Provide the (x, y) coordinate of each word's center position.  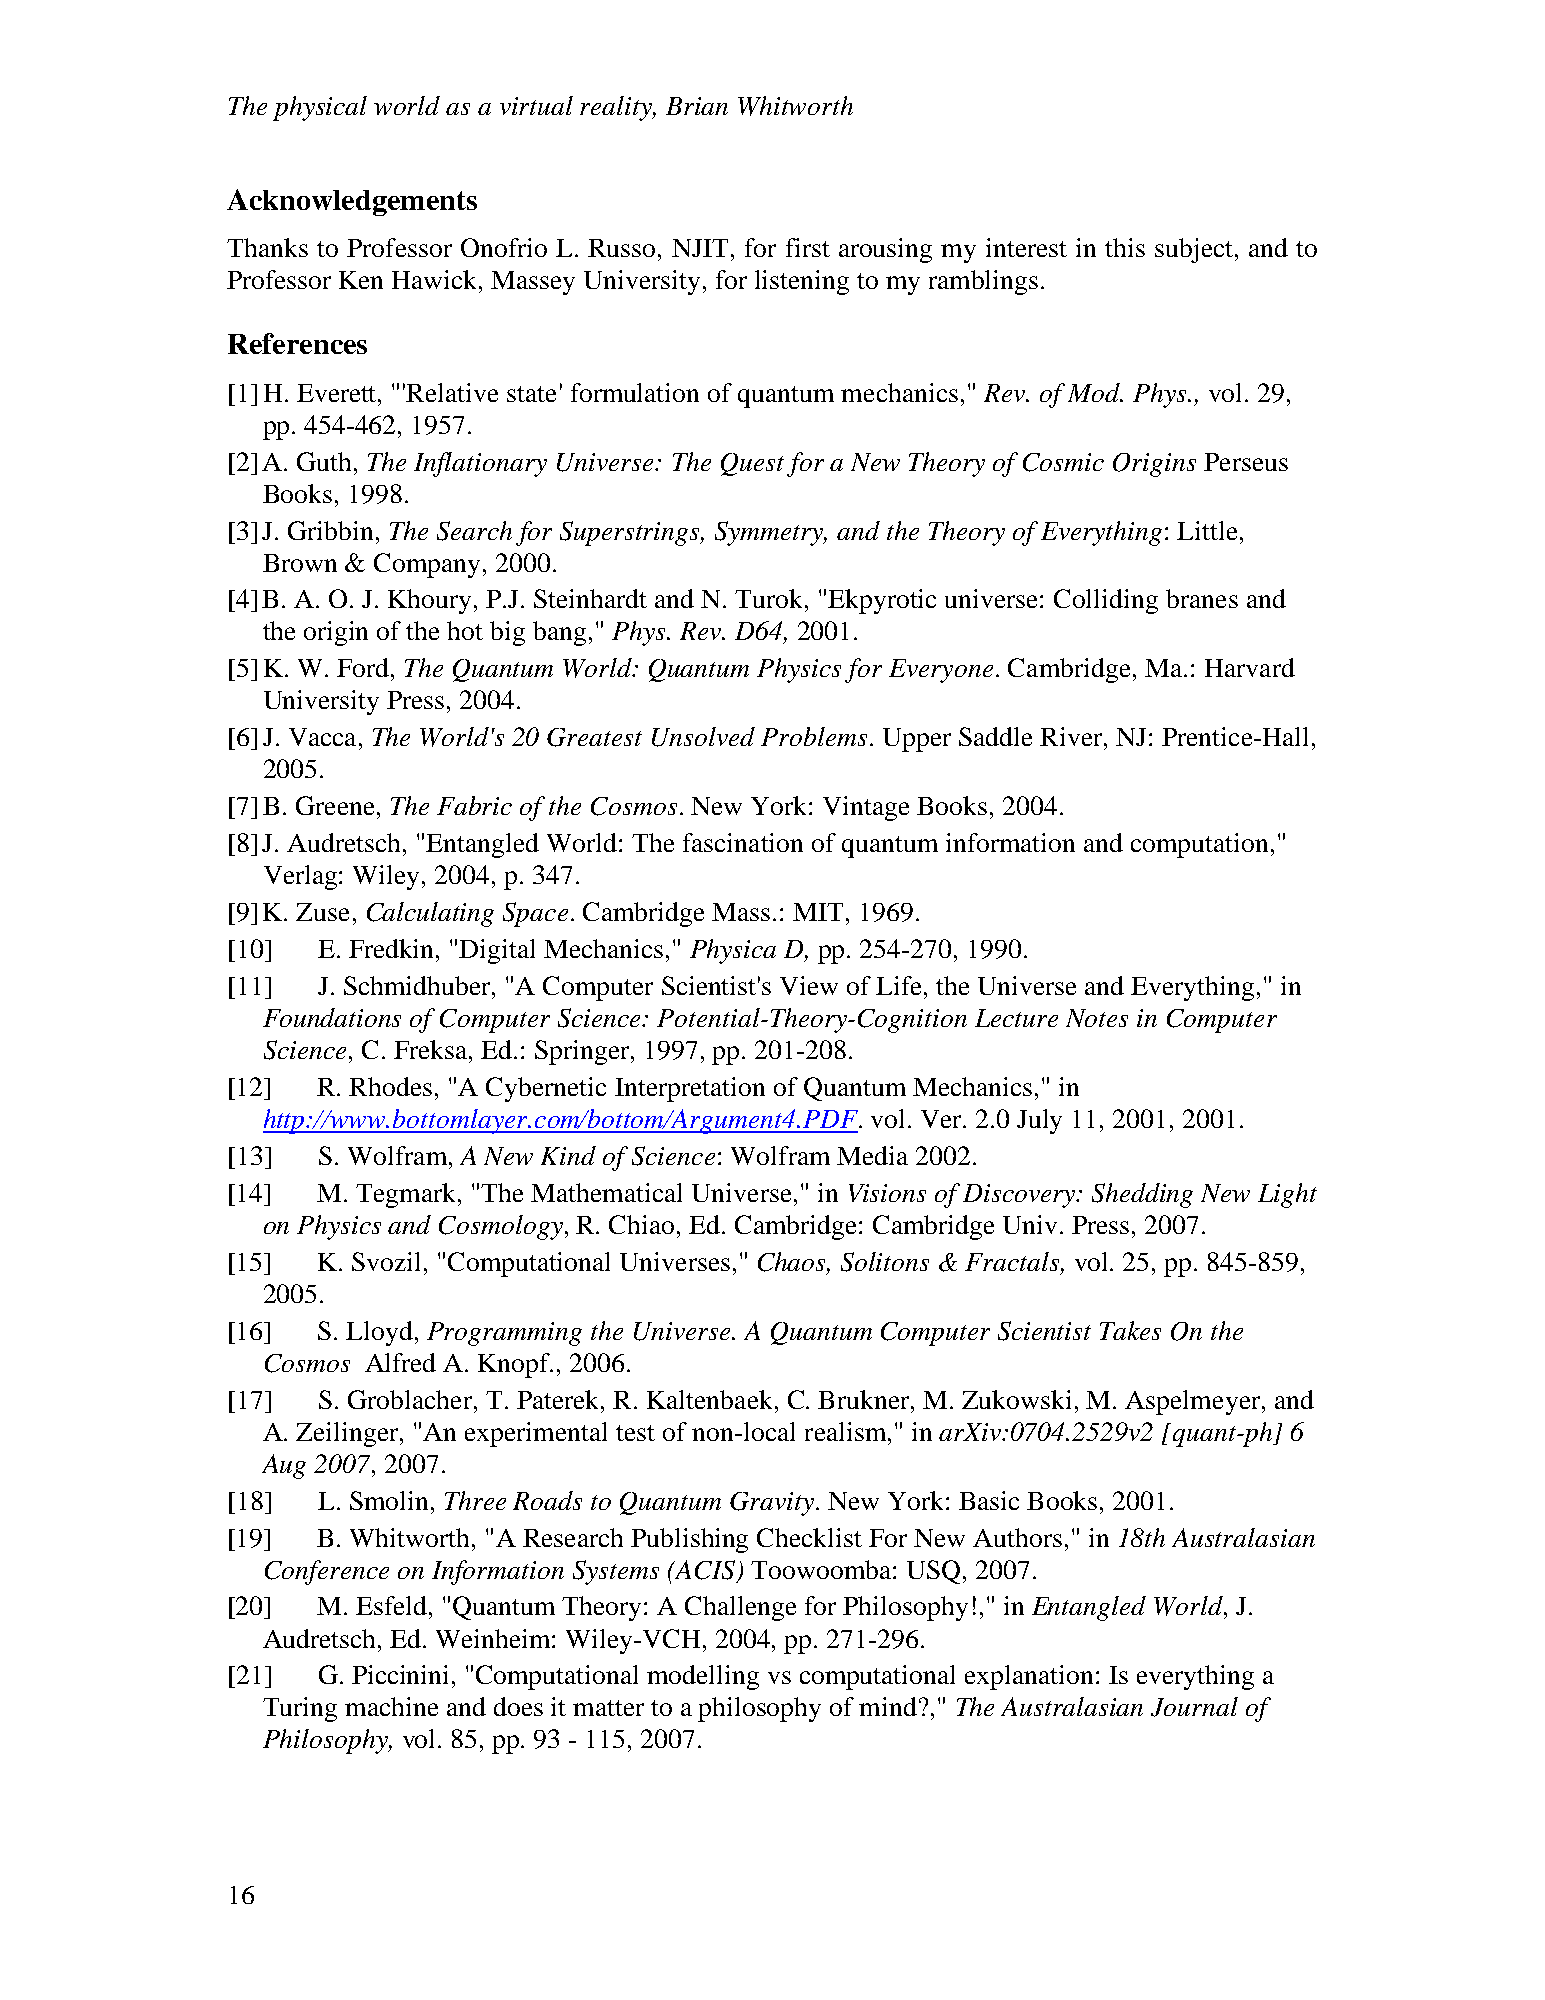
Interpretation (690, 1089)
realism (845, 1431)
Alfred (400, 1362)
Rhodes (390, 1086)
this (1125, 247)
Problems (814, 736)
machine (391, 1706)
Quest (752, 464)
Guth (324, 461)
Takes (1130, 1330)
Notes (1097, 1018)
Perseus (1246, 462)
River (1072, 736)
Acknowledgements (352, 202)
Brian (697, 106)
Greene (335, 805)
